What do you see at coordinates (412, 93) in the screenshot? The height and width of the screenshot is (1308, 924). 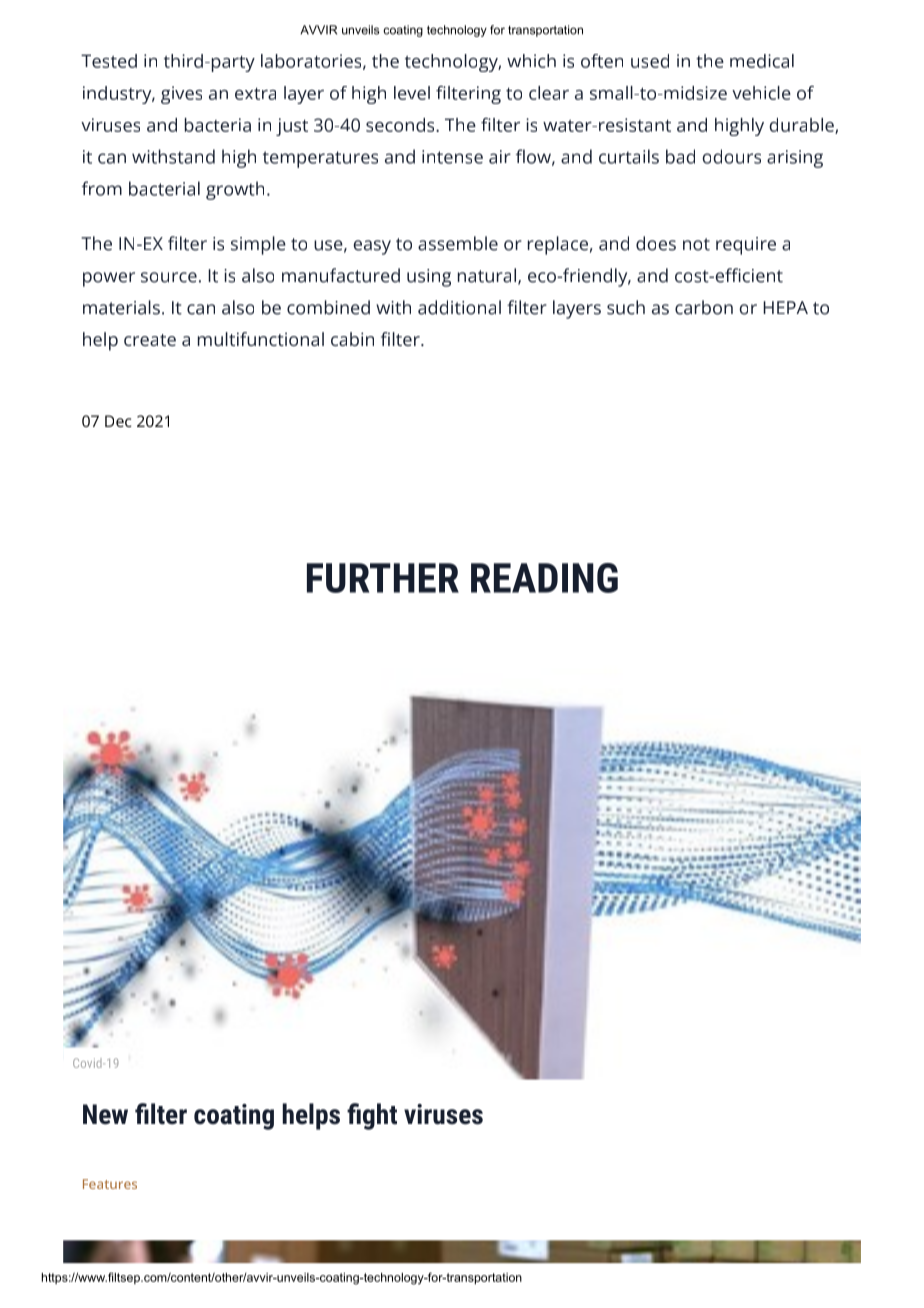 I see `level` at bounding box center [412, 93].
